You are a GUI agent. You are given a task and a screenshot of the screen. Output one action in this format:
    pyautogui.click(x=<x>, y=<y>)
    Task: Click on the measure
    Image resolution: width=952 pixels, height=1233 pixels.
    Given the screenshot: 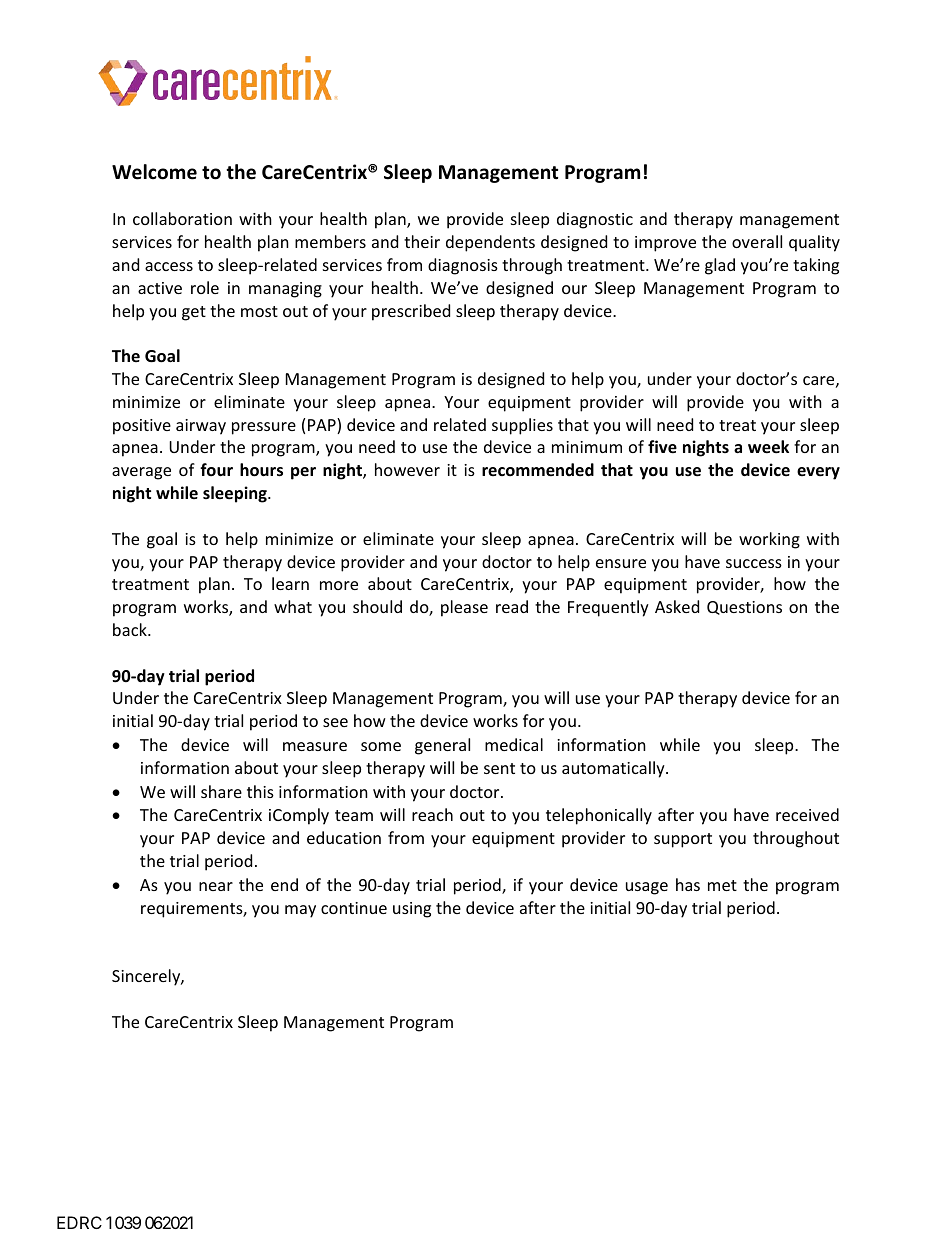 What is the action you would take?
    pyautogui.click(x=315, y=746)
